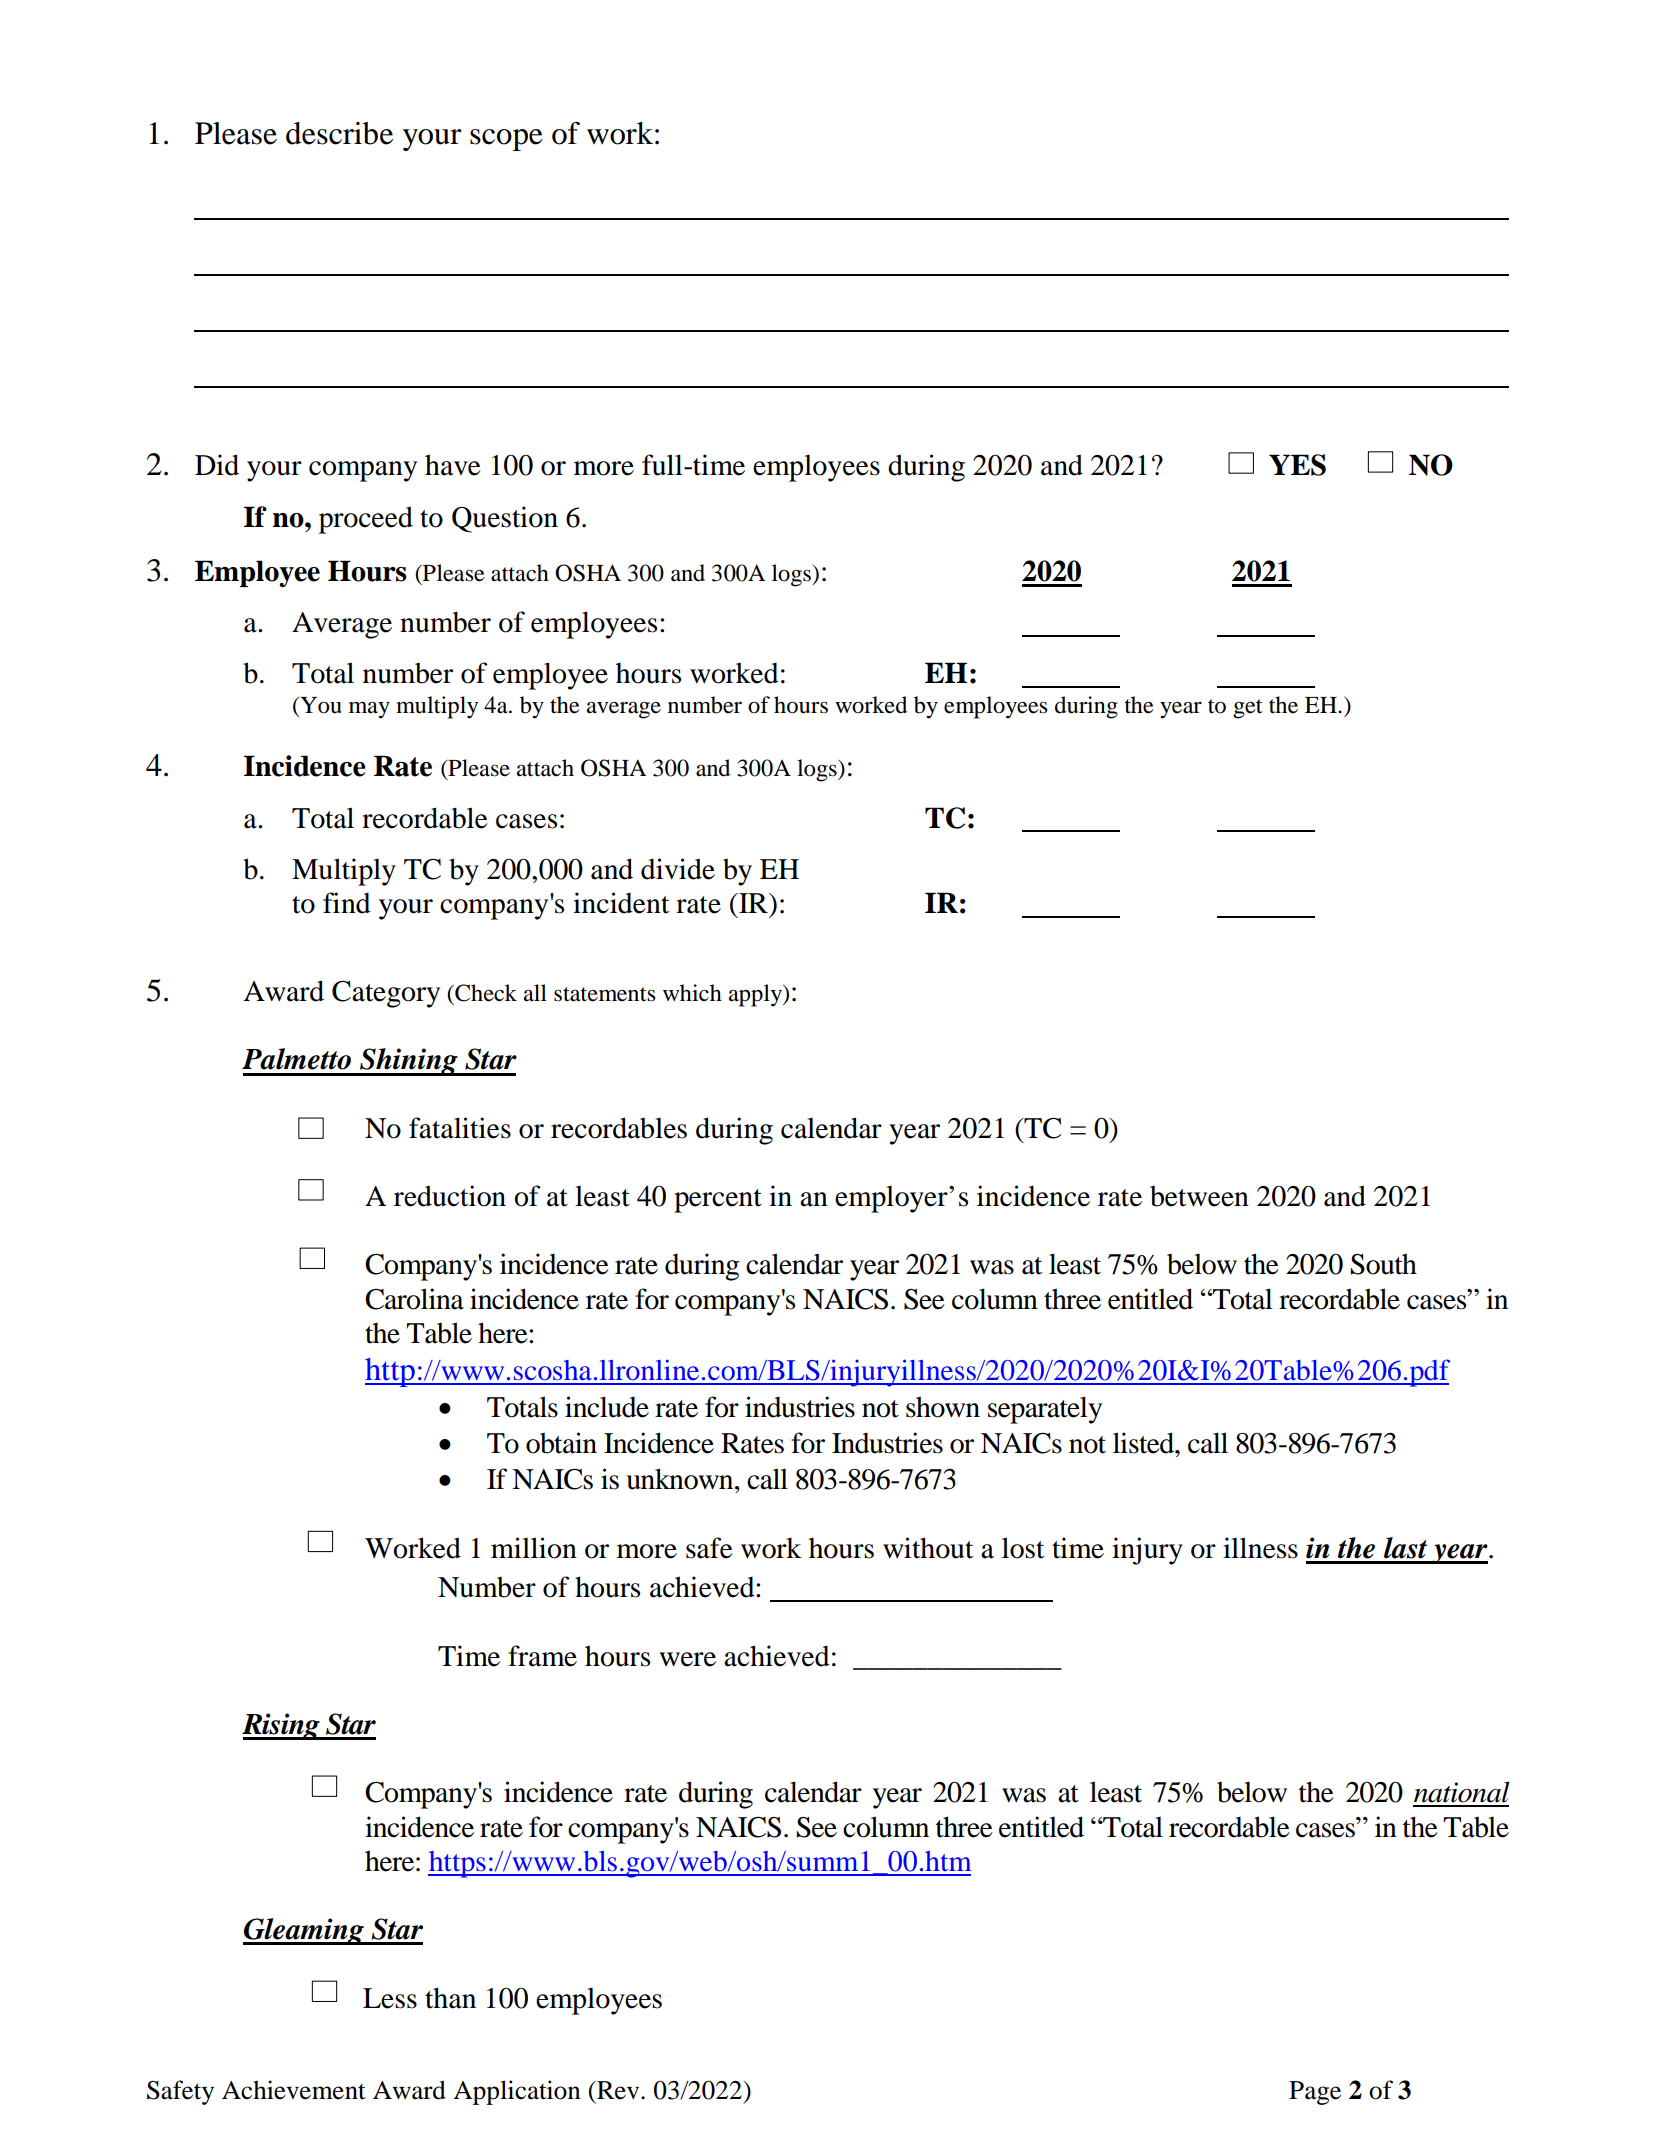 Image resolution: width=1655 pixels, height=2142 pixels. I want to click on Shining, so click(409, 1062).
